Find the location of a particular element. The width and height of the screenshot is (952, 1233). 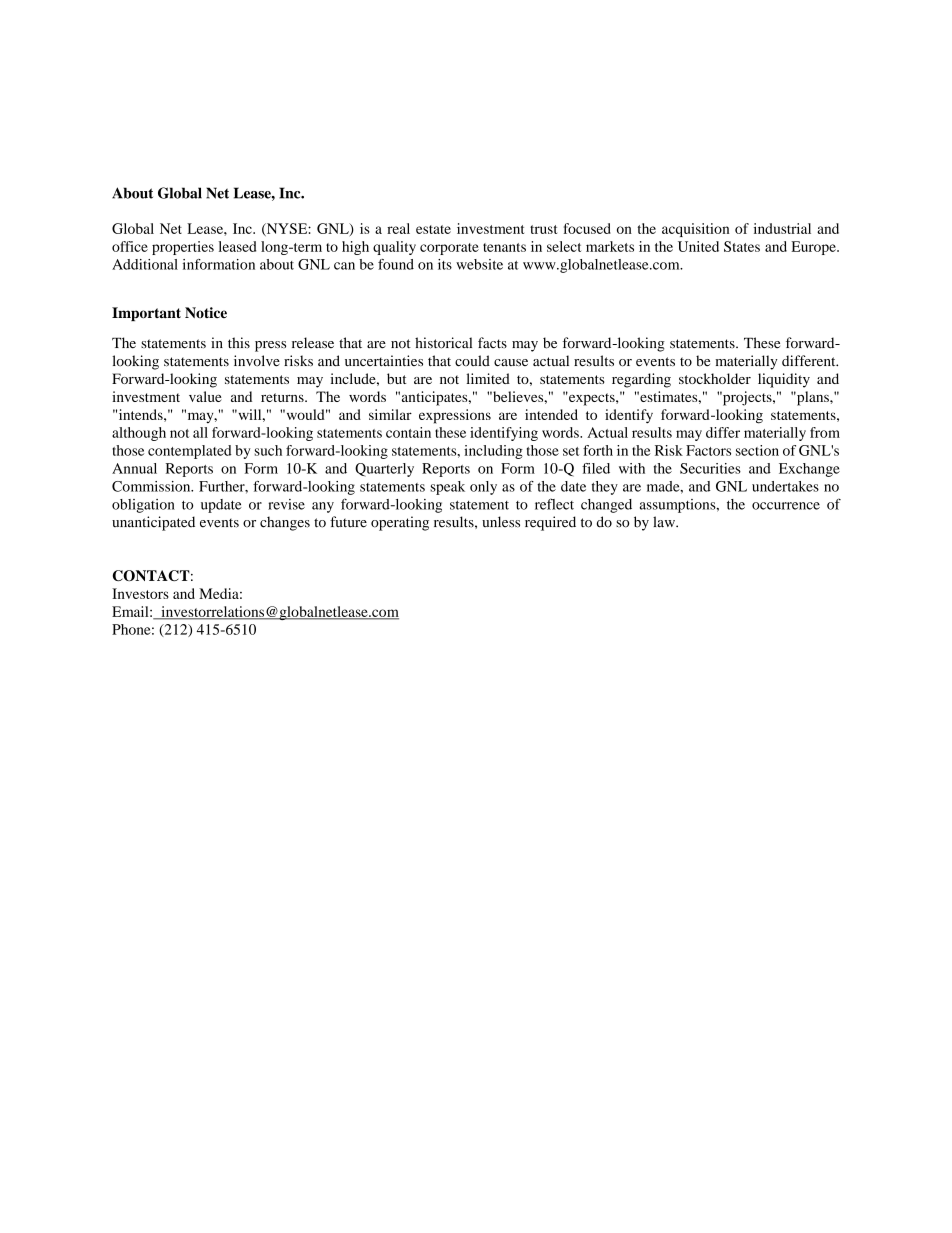

properties is located at coordinates (183, 248).
